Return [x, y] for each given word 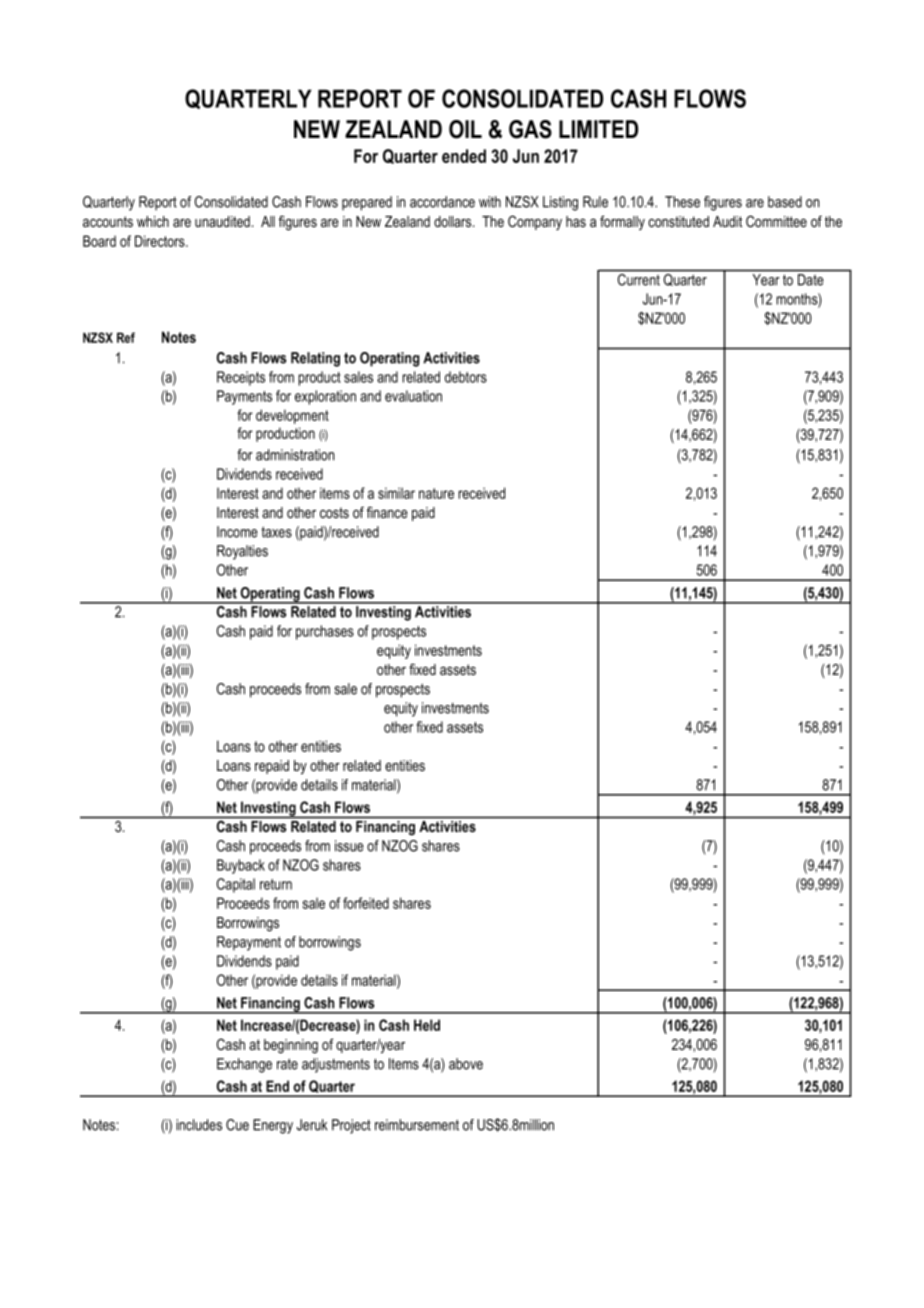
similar [396, 493]
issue [349, 846]
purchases [325, 632]
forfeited [366, 903]
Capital [236, 885]
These [682, 202]
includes [199, 1125]
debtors [466, 377]
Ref [126, 337]
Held [427, 1025]
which [153, 221]
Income [237, 532]
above [466, 1064]
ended [464, 156]
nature [436, 493]
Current [639, 280]
